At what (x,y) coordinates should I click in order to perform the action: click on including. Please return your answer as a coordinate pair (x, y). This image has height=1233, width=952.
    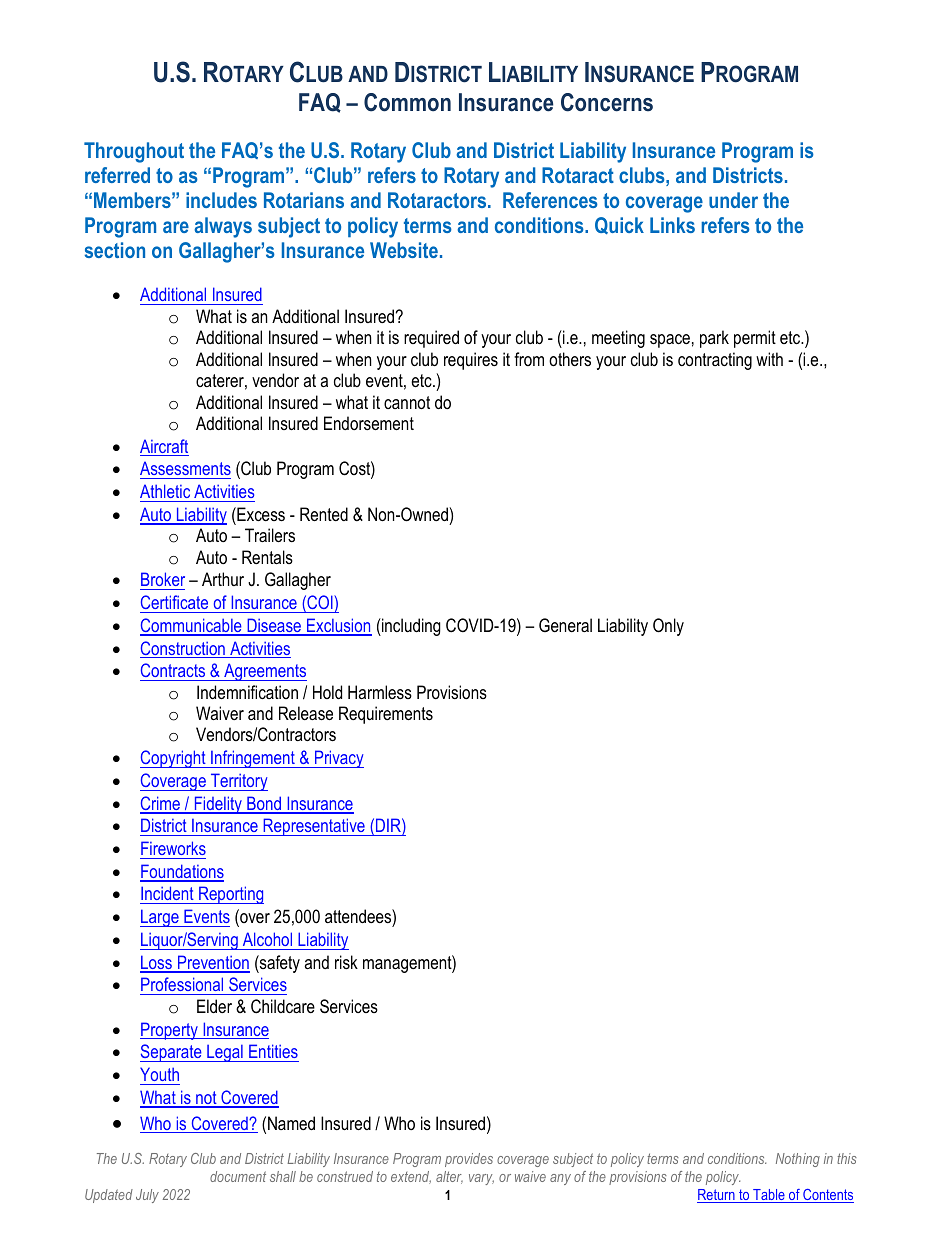
    Looking at the image, I should click on (410, 627).
